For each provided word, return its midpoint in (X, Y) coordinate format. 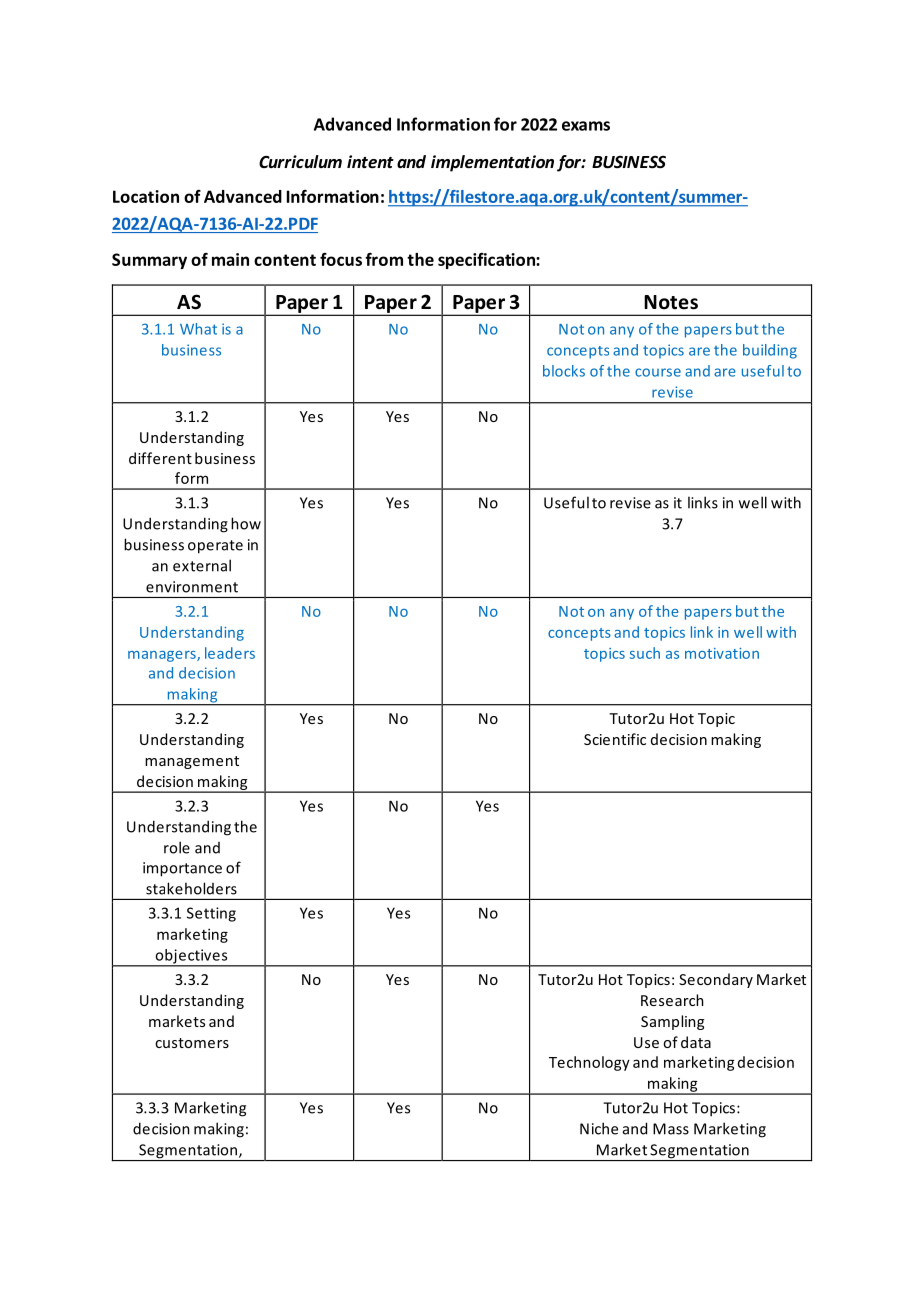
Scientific (615, 739)
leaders (230, 653)
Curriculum (300, 161)
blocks (564, 371)
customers (192, 1043)
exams (586, 126)
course (658, 372)
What (198, 329)
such (645, 653)
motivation (722, 653)
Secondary (716, 980)
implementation (492, 163)
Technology (589, 1063)
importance (182, 869)
